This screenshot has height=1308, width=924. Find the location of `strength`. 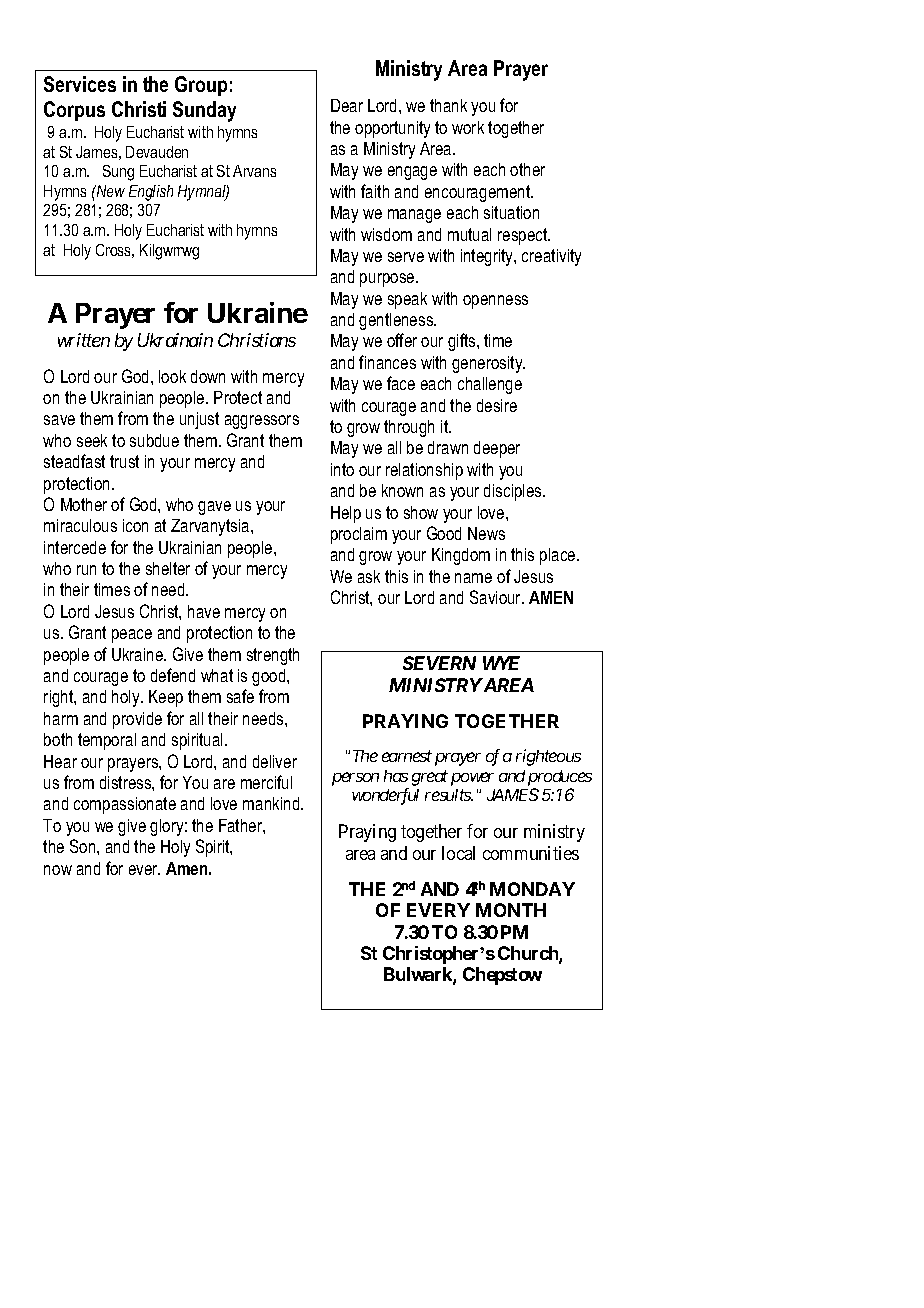

strength is located at coordinates (273, 656).
